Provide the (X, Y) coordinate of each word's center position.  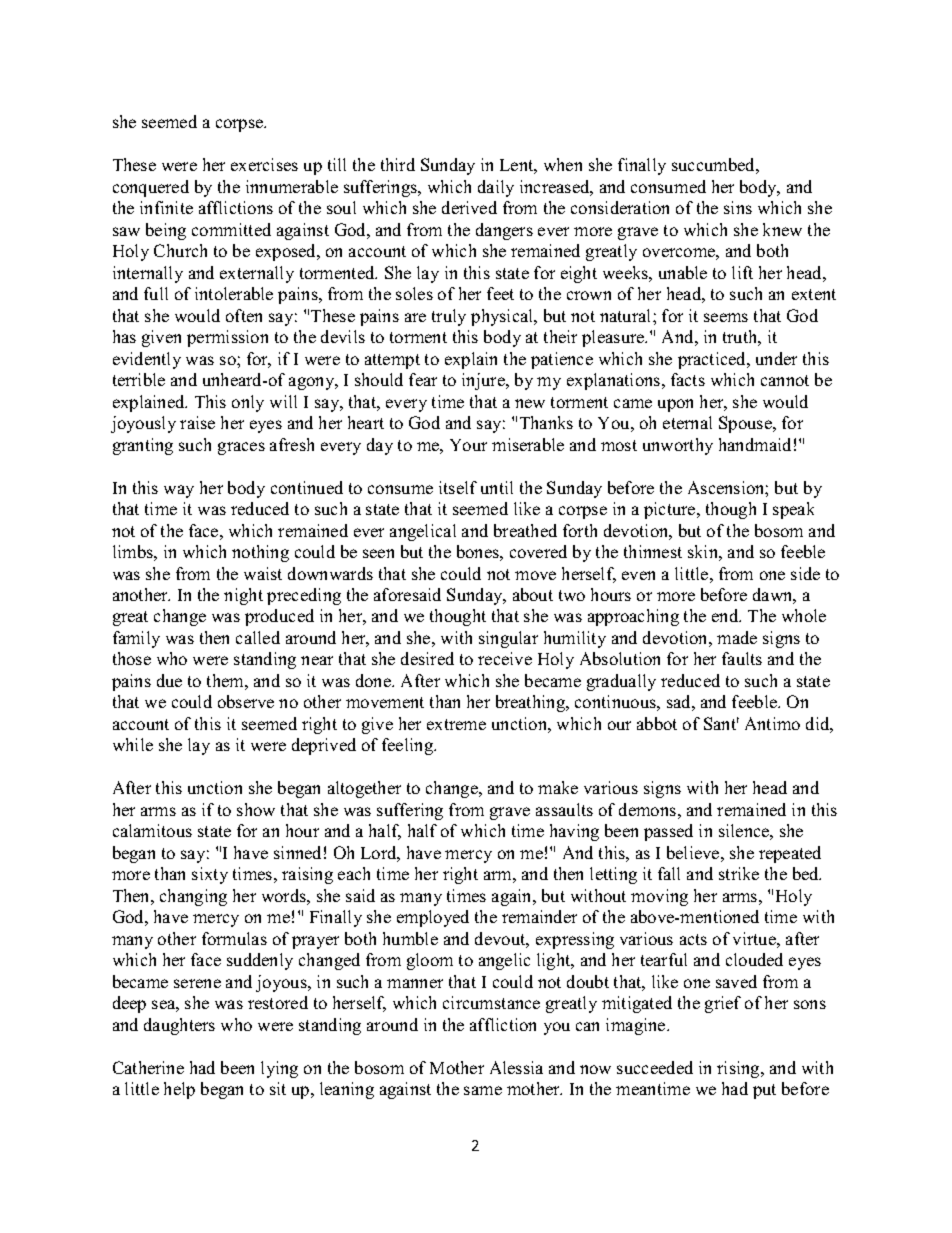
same (483, 1090)
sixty (210, 875)
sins (738, 207)
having (574, 832)
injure (484, 381)
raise (197, 422)
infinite (166, 207)
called (258, 637)
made (737, 637)
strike (739, 873)
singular (508, 639)
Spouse (746, 424)
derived (469, 207)
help (179, 1090)
